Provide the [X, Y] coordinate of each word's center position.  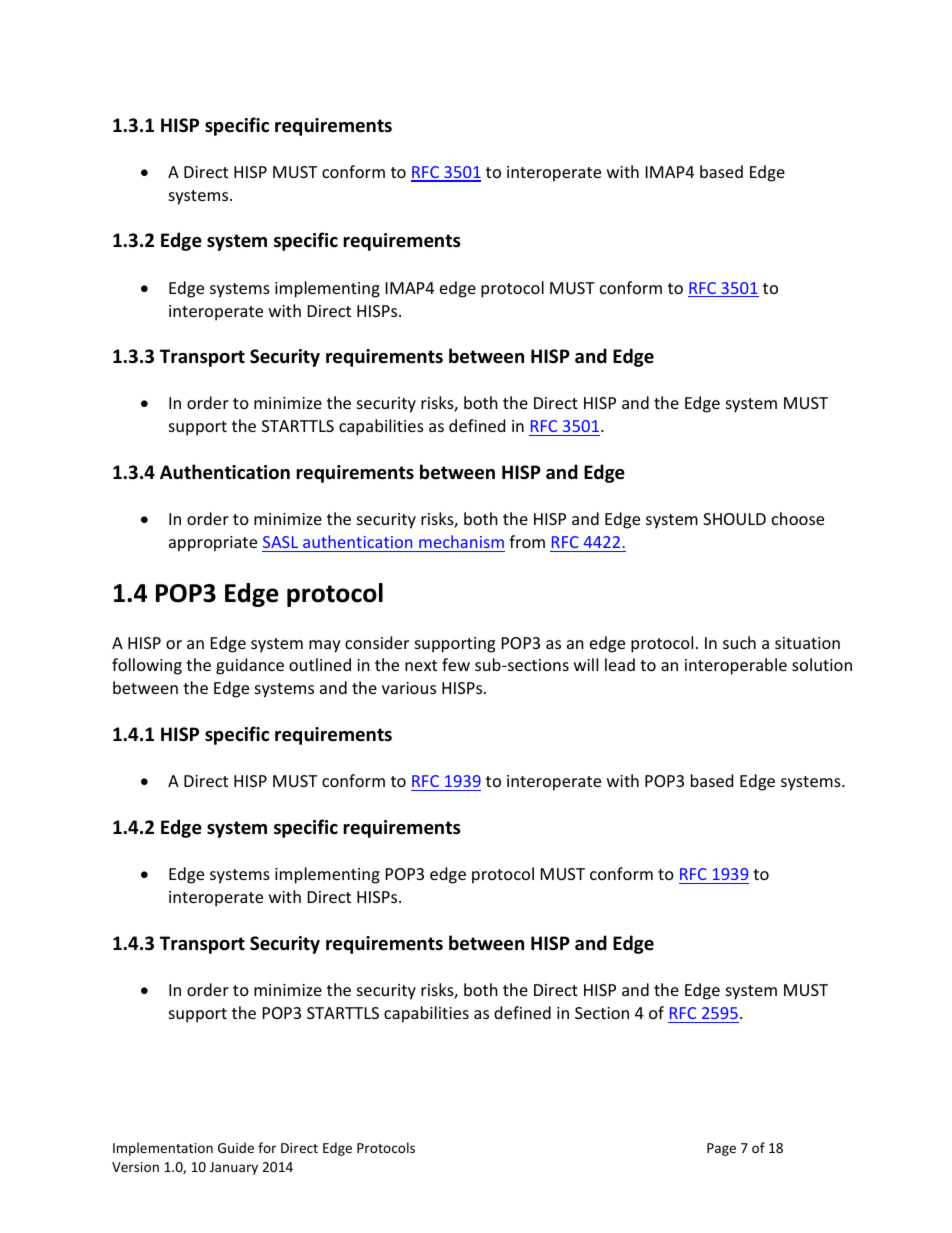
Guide [236, 1147]
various [409, 688]
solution [822, 664]
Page [721, 1149]
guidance [250, 666]
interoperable [736, 666]
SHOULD [734, 519]
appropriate [213, 544]
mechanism [461, 541]
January [234, 1168]
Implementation [163, 1149]
